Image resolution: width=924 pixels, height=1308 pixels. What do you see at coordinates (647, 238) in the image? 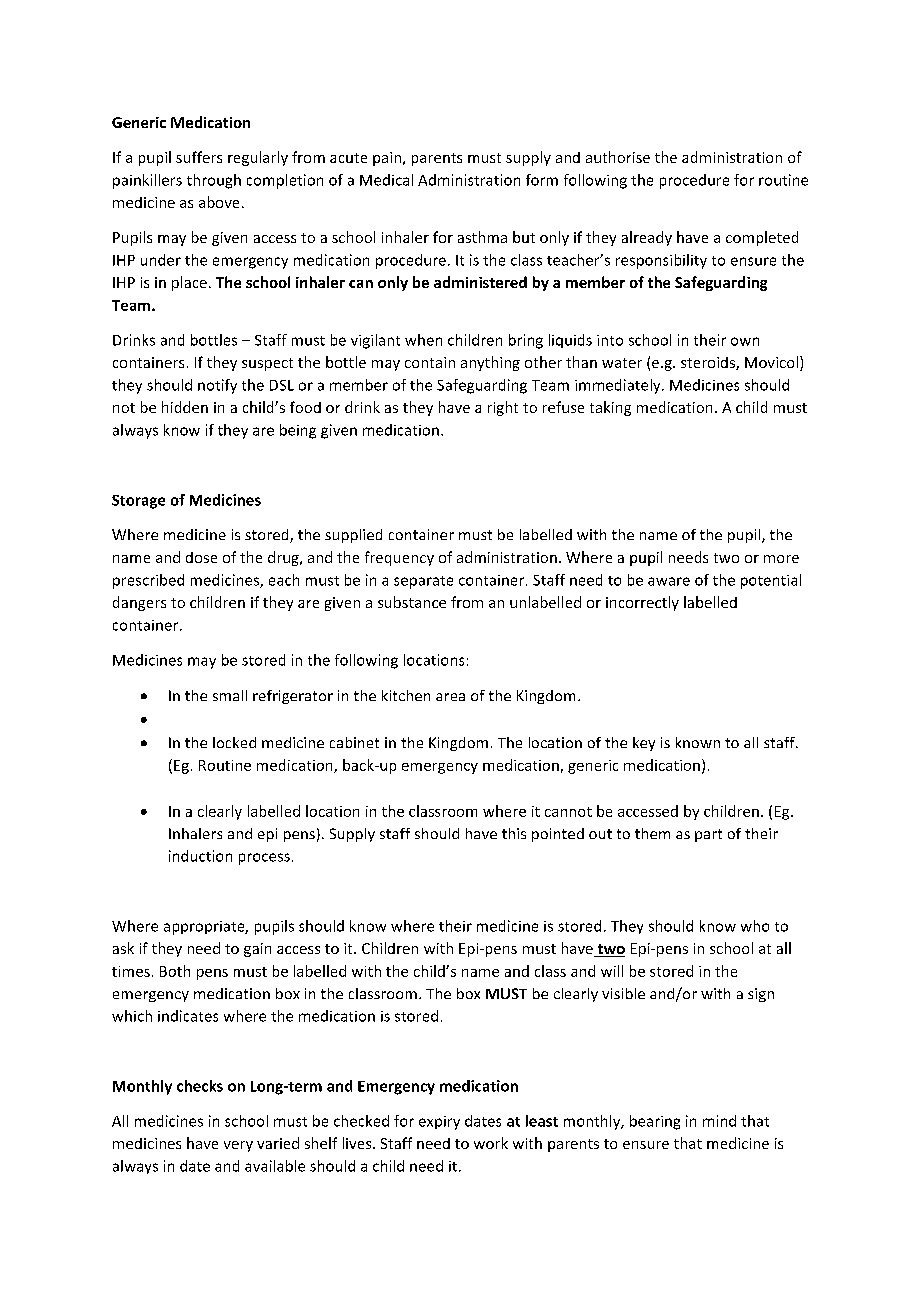
I see `already` at bounding box center [647, 238].
